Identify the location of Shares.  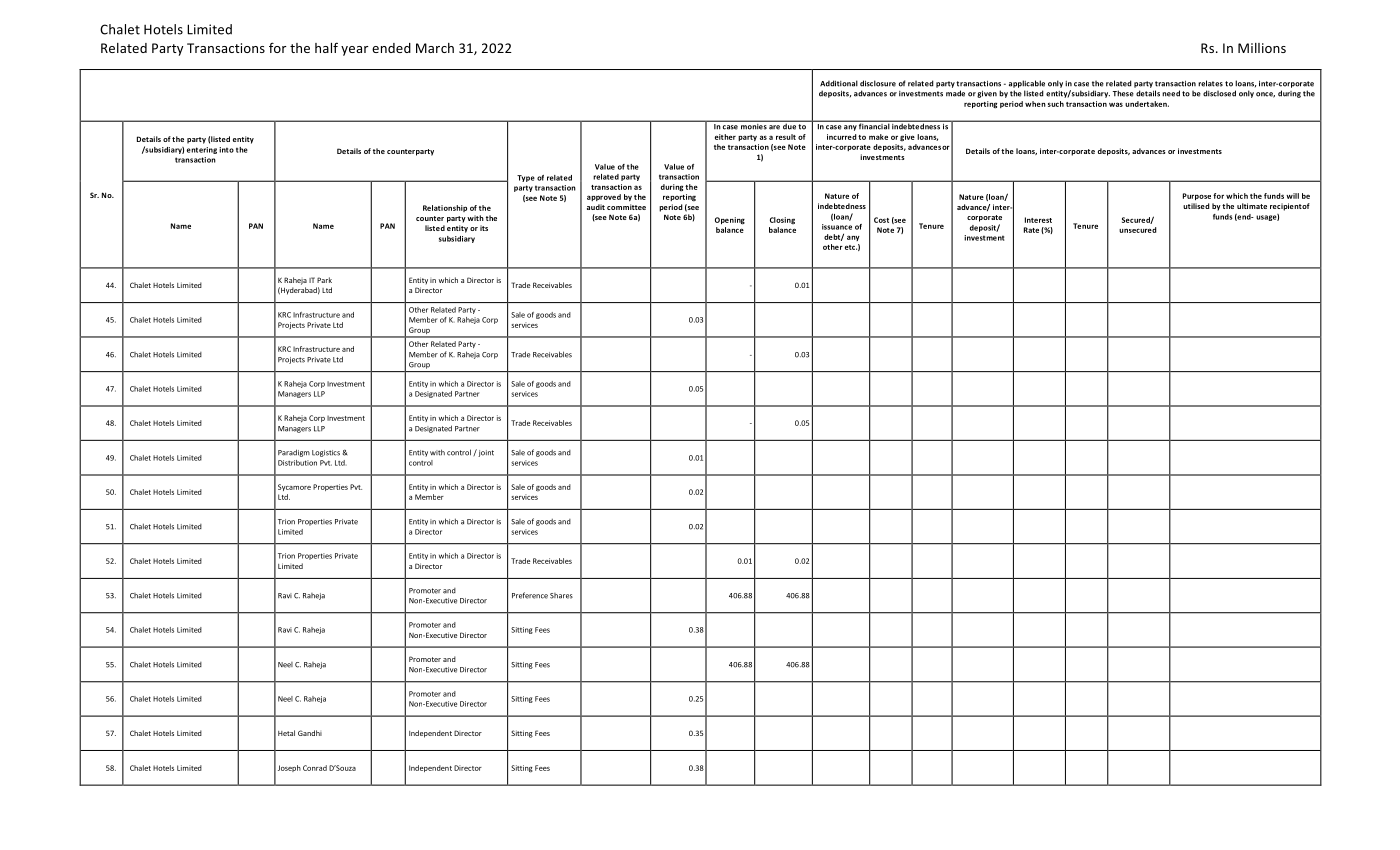
(561, 596).
